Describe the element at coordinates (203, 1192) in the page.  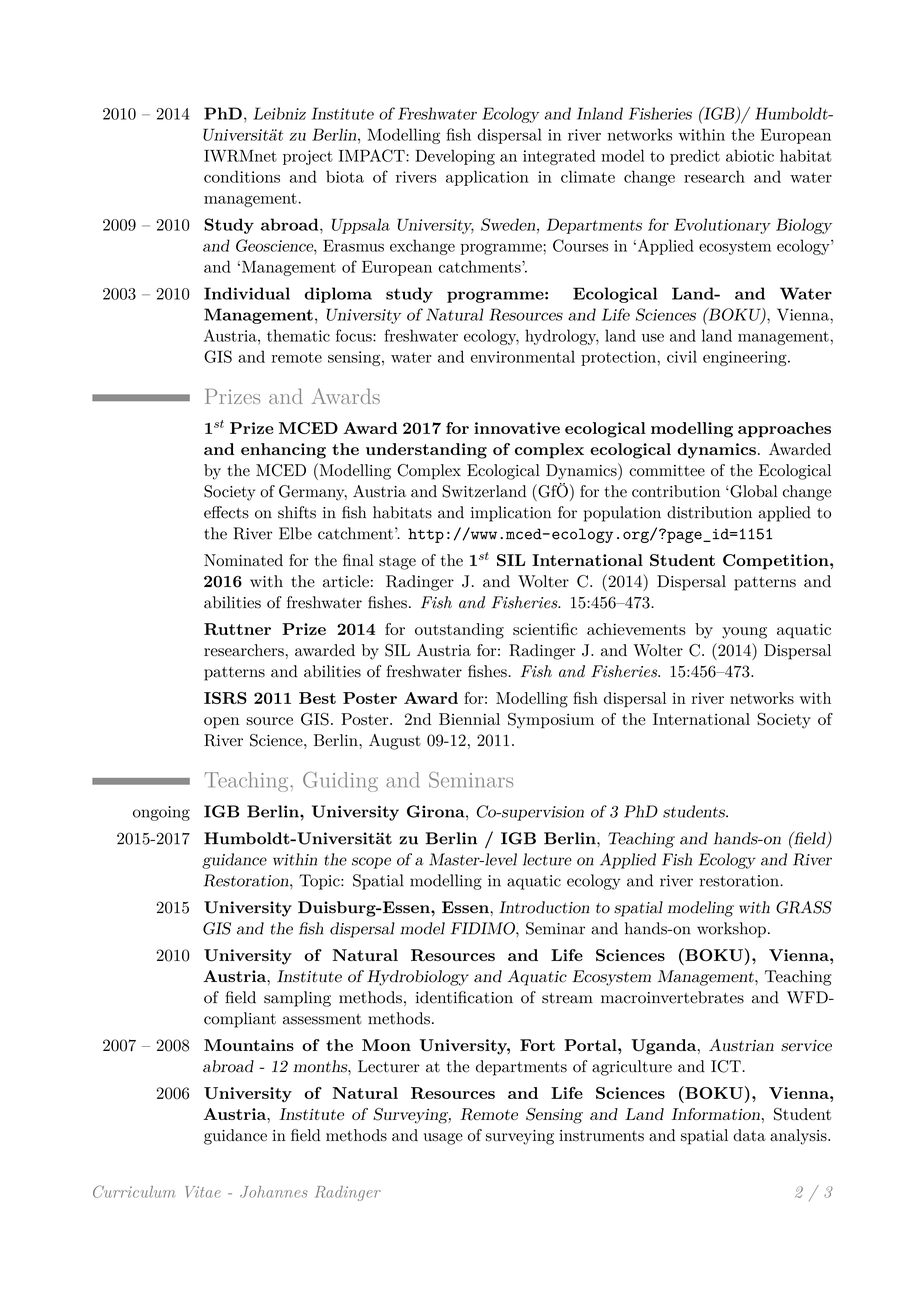
I see `Vitae` at that location.
